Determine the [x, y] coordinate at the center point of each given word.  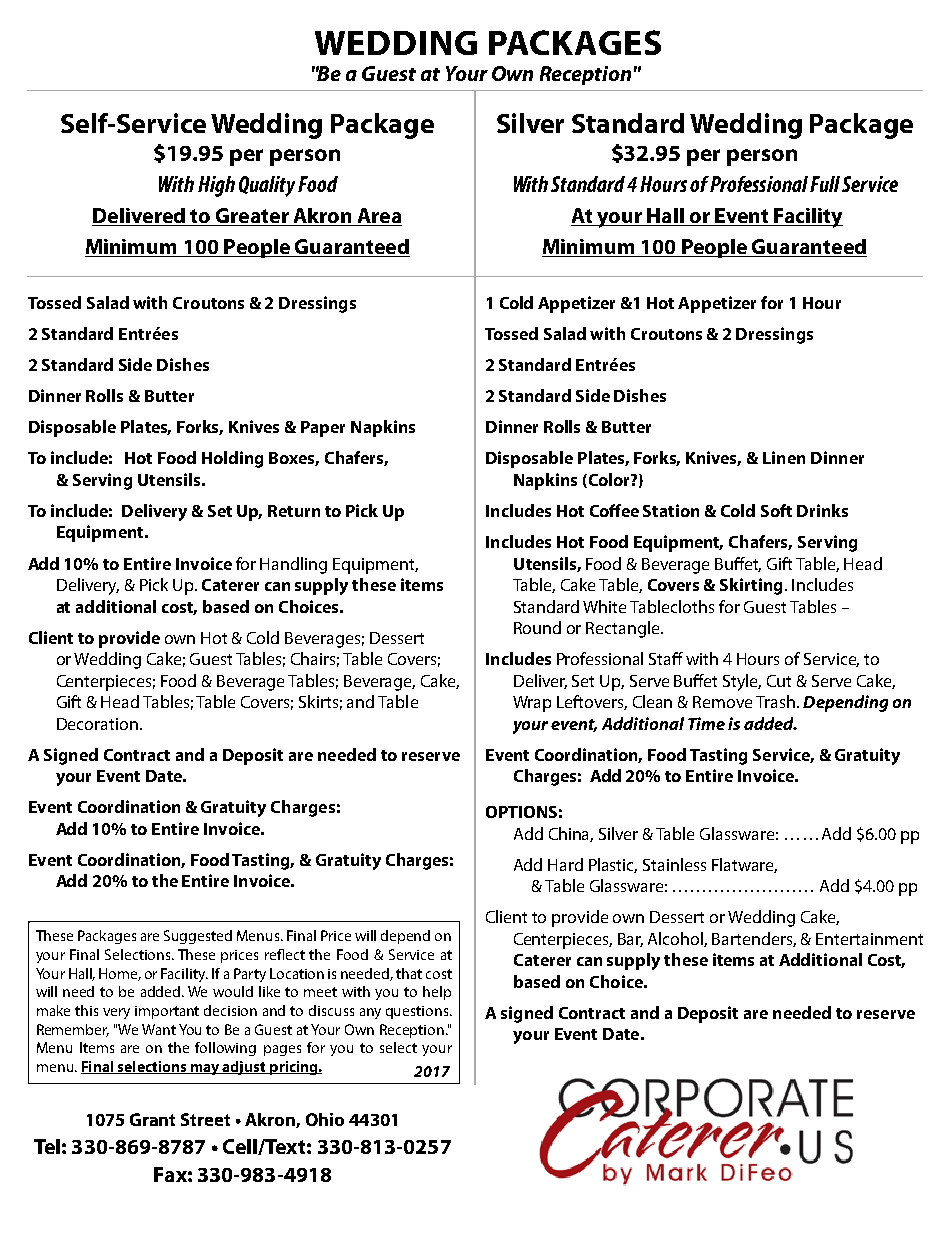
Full [825, 184]
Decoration [97, 724]
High [216, 186]
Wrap [532, 704]
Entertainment [869, 939]
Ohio [325, 1119]
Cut [779, 681]
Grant [152, 1119]
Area [378, 217]
